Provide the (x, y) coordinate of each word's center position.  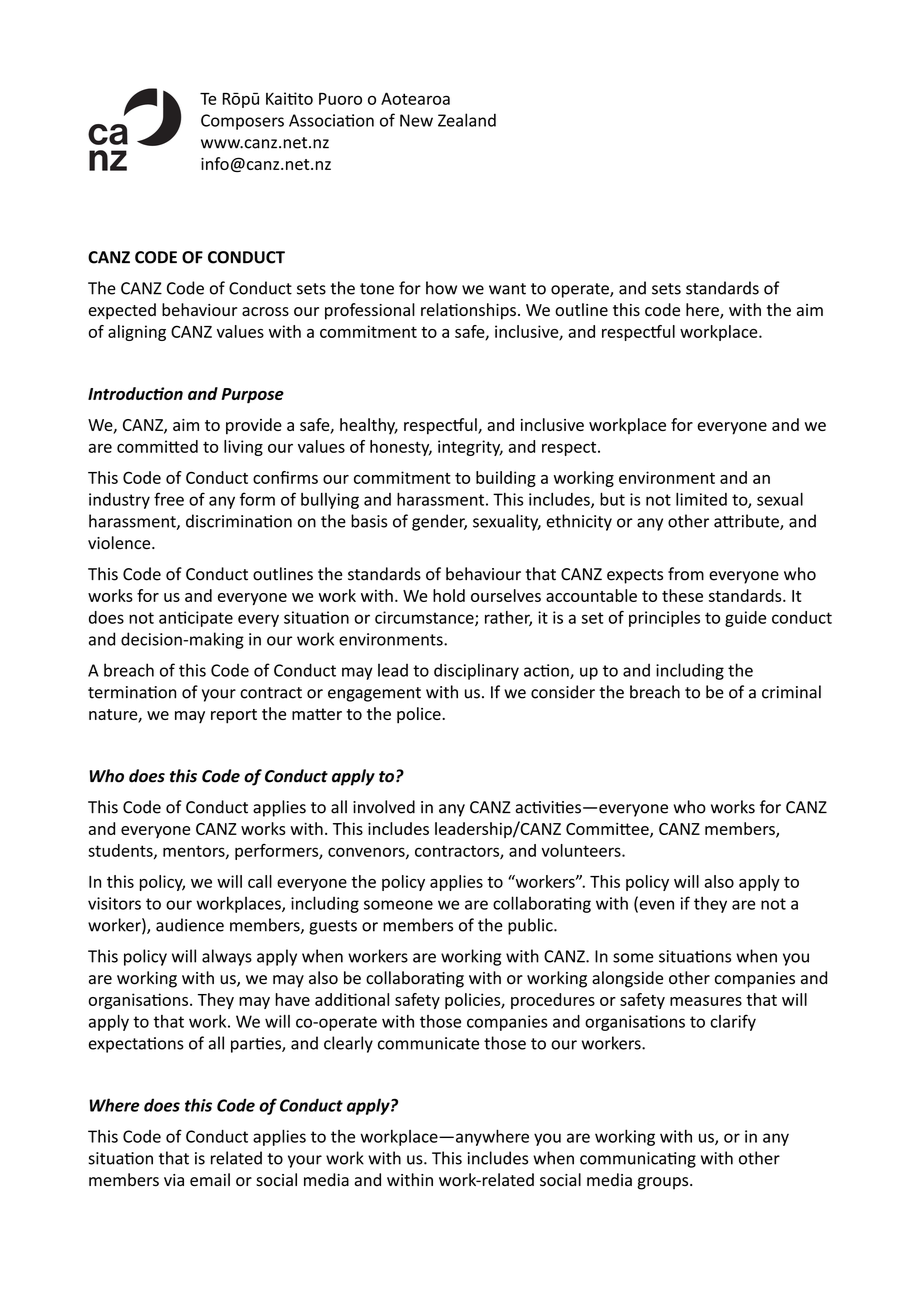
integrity (470, 448)
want (507, 289)
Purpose (252, 395)
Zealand (467, 120)
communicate (428, 1043)
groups (664, 1183)
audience (190, 925)
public (531, 926)
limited (701, 499)
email (210, 1180)
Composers (242, 122)
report (234, 716)
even (655, 906)
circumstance (425, 618)
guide (745, 619)
